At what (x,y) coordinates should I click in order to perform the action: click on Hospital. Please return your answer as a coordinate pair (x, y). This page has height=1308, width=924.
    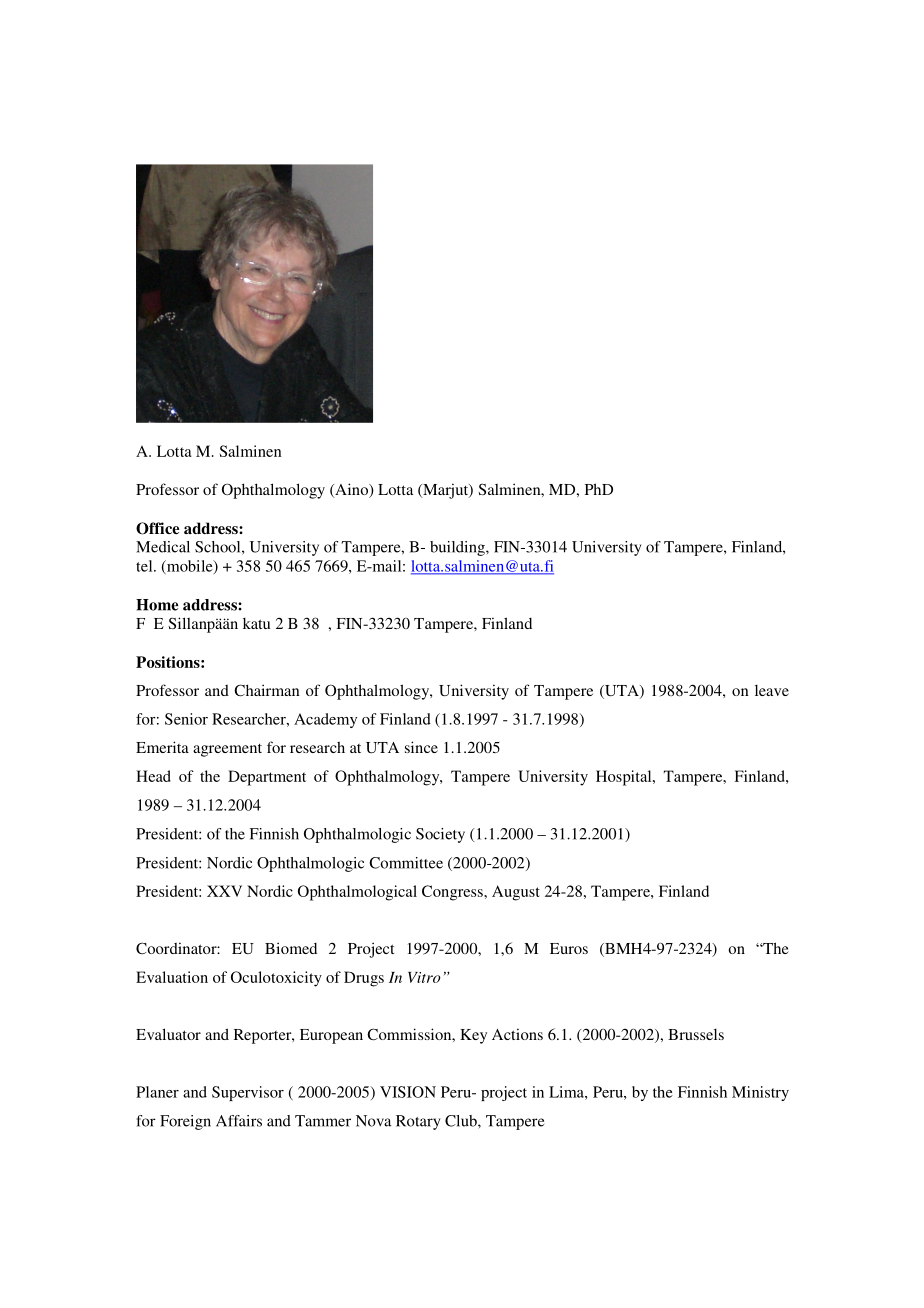
    Looking at the image, I should click on (625, 778).
